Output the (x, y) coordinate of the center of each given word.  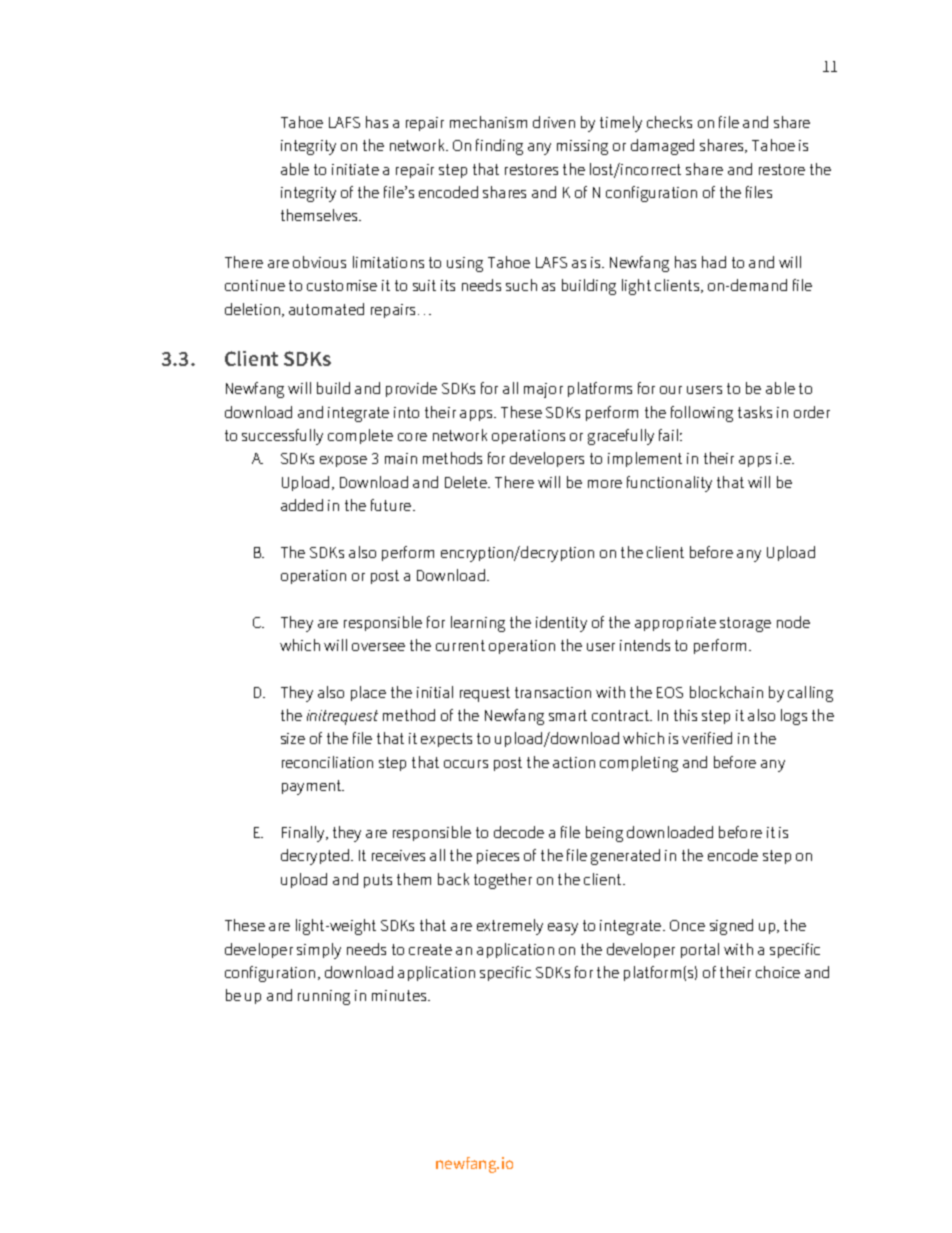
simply (319, 951)
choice (778, 972)
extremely (510, 927)
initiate (355, 169)
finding (499, 147)
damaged (662, 147)
